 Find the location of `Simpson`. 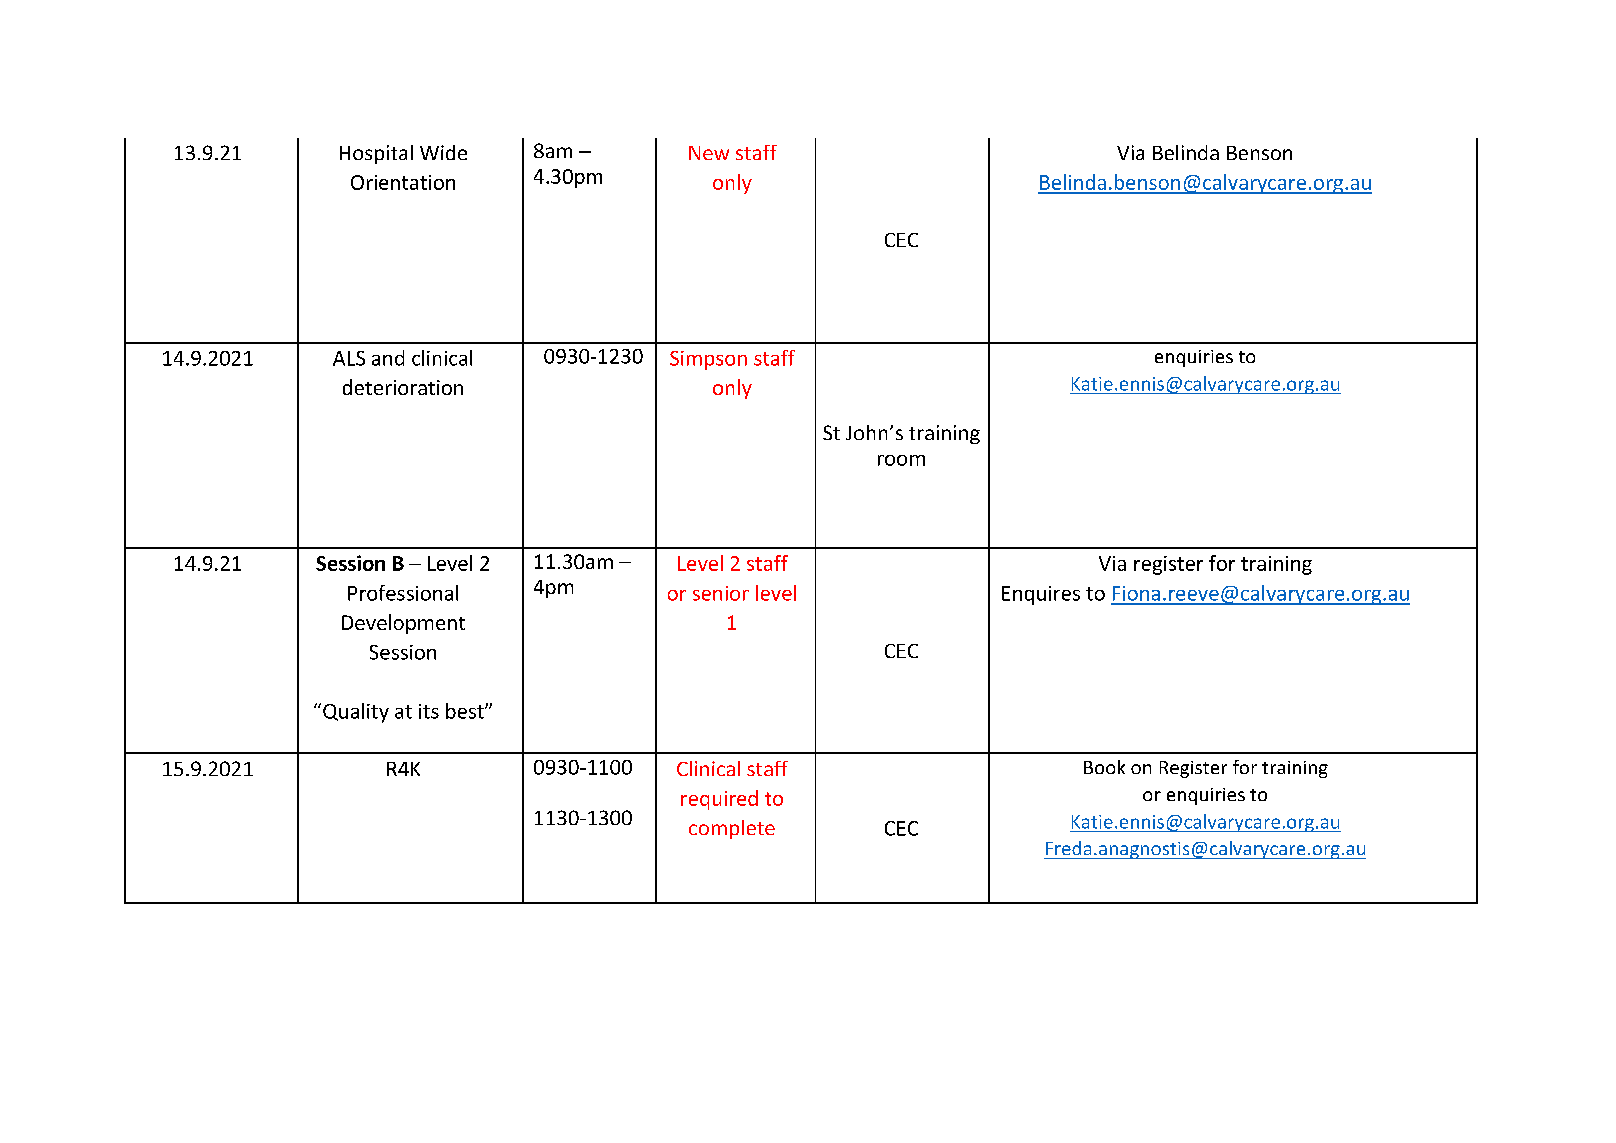

Simpson is located at coordinates (708, 360).
